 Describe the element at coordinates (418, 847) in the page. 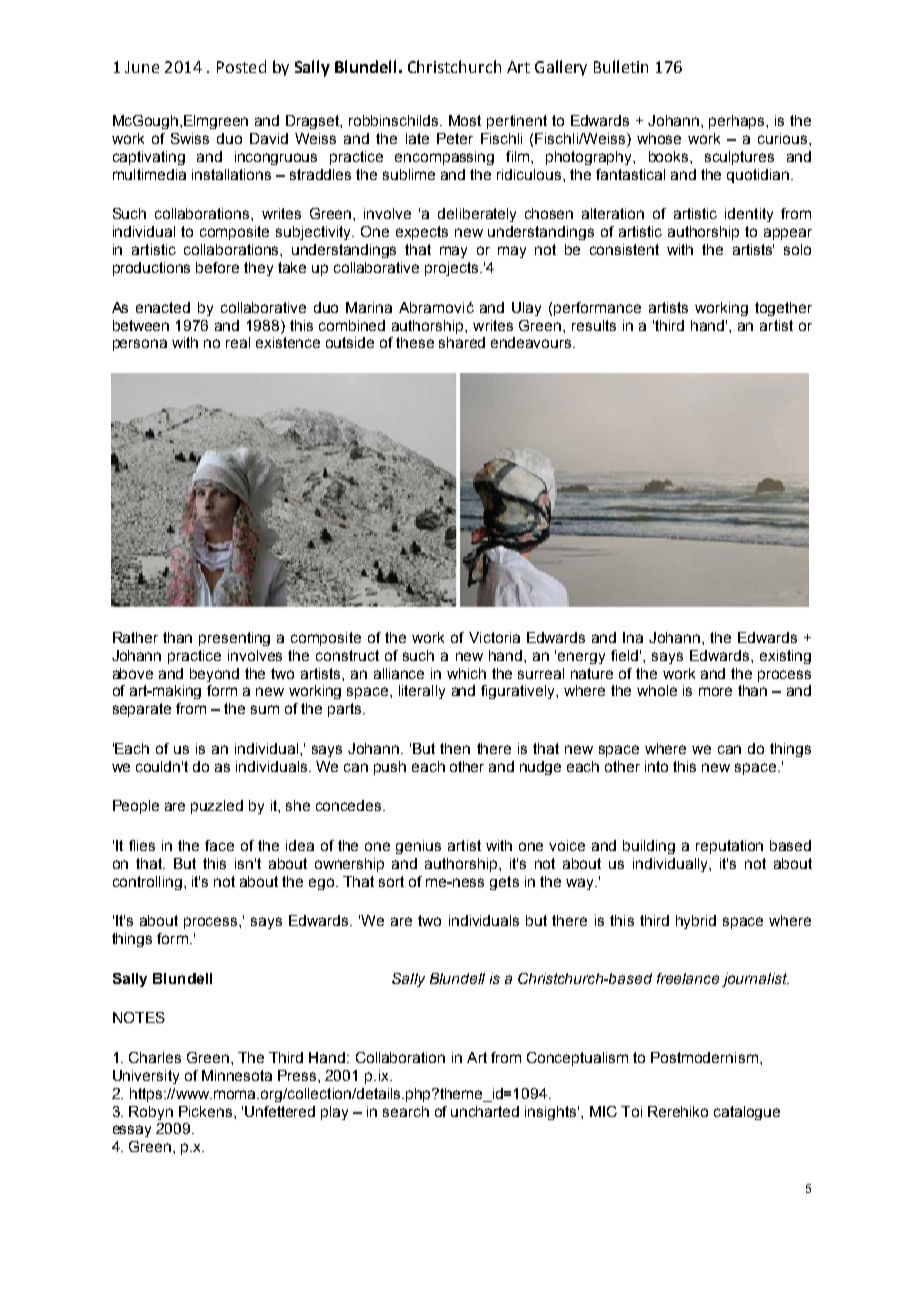

I see `genius` at that location.
